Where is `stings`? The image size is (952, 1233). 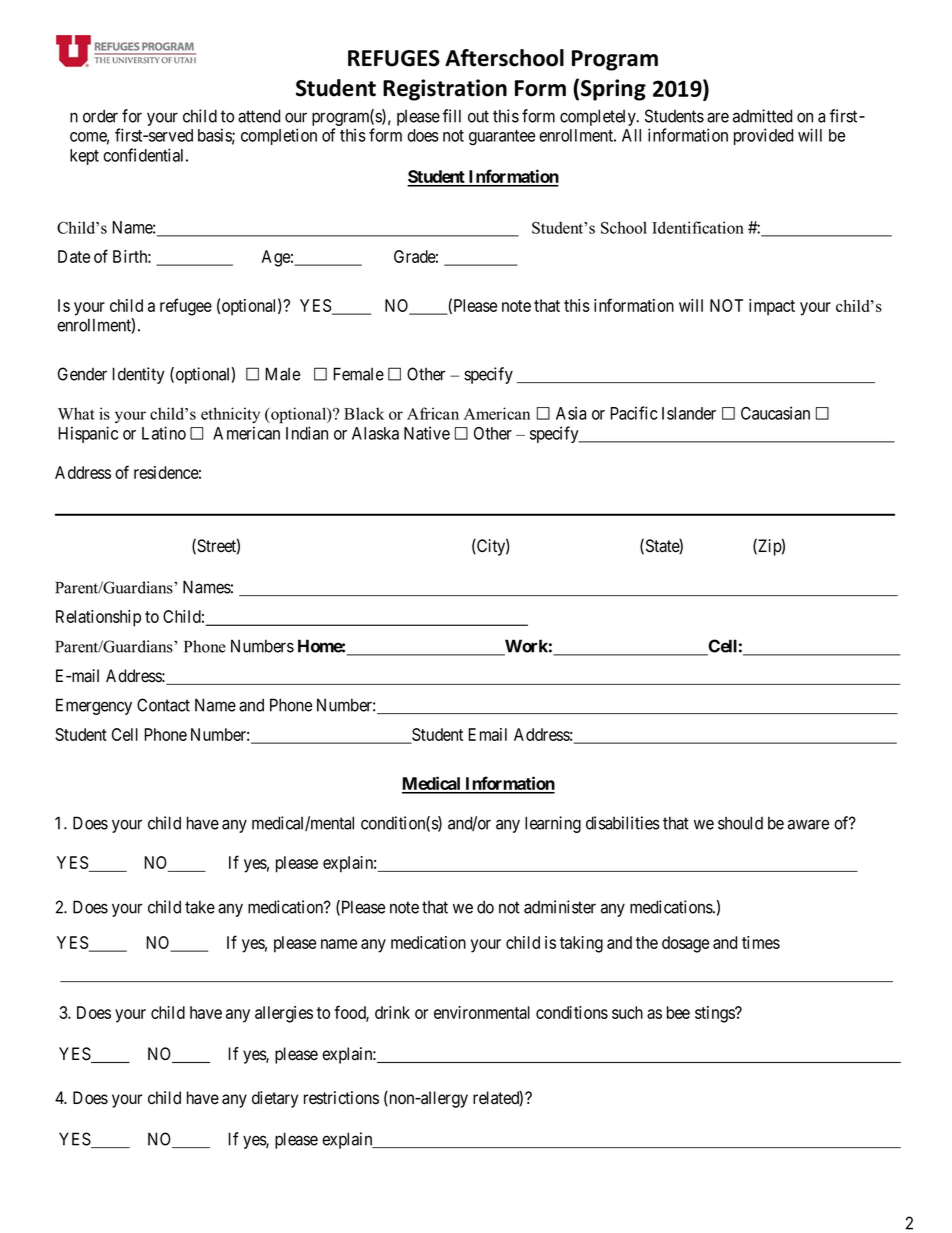 stings is located at coordinates (715, 1014).
